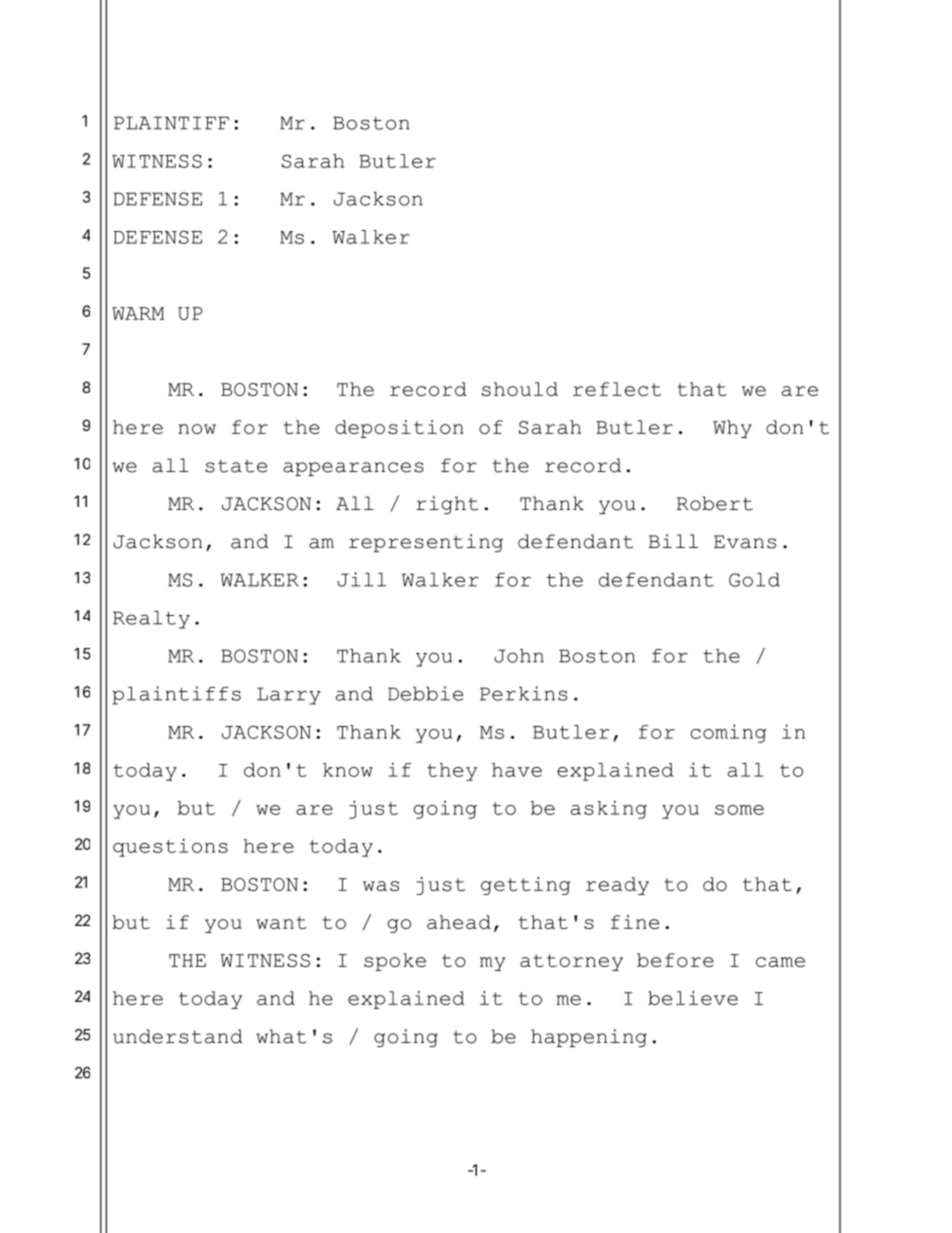  Describe the element at coordinates (425, 693) in the image. I see `Debbie` at that location.
